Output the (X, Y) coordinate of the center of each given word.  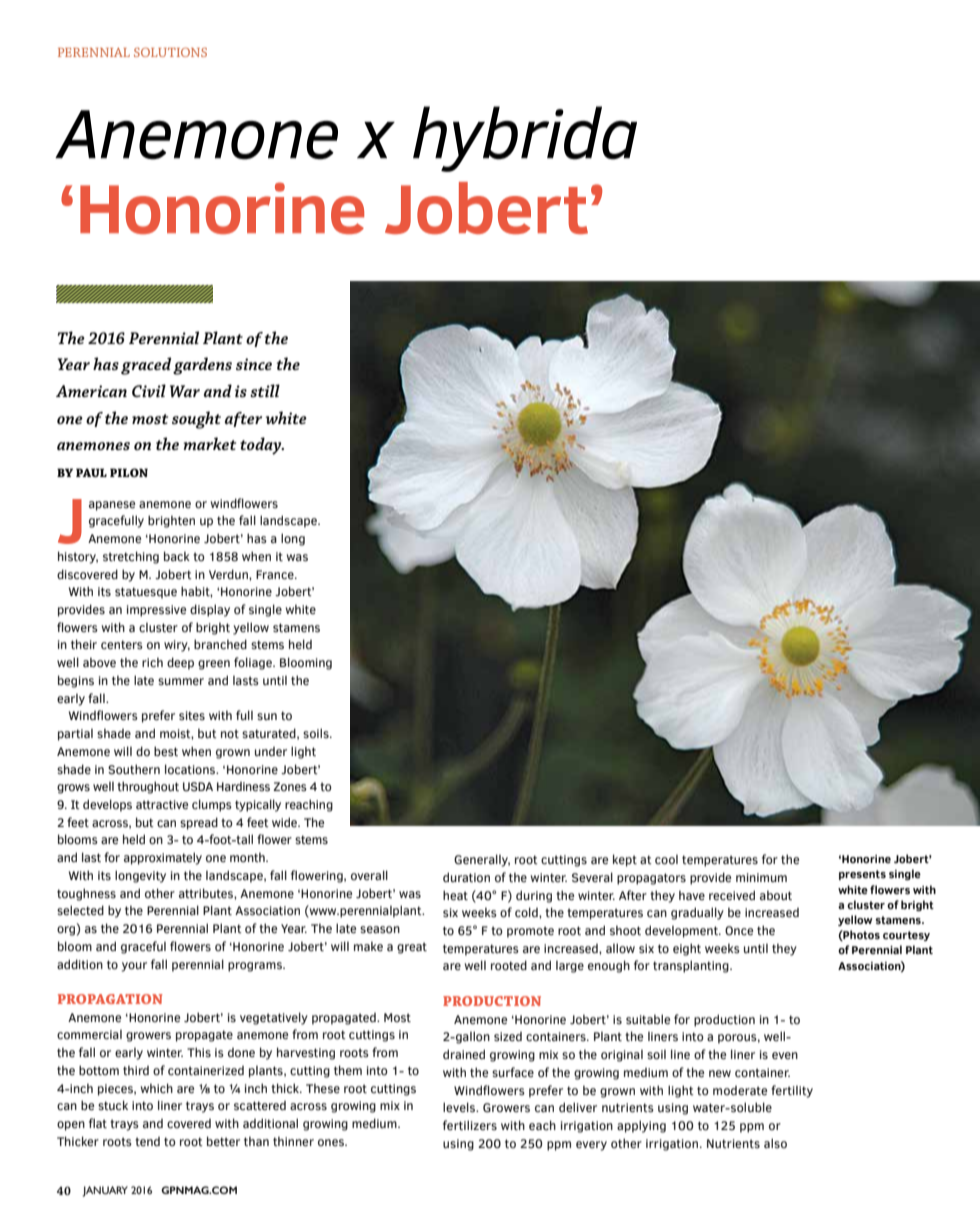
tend (147, 1142)
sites (192, 715)
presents (862, 875)
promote (530, 932)
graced (146, 366)
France (276, 575)
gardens (202, 366)
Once (739, 931)
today (262, 446)
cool (666, 859)
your (134, 967)
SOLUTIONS (170, 52)
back (177, 556)
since (254, 364)
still (265, 390)
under (271, 752)
